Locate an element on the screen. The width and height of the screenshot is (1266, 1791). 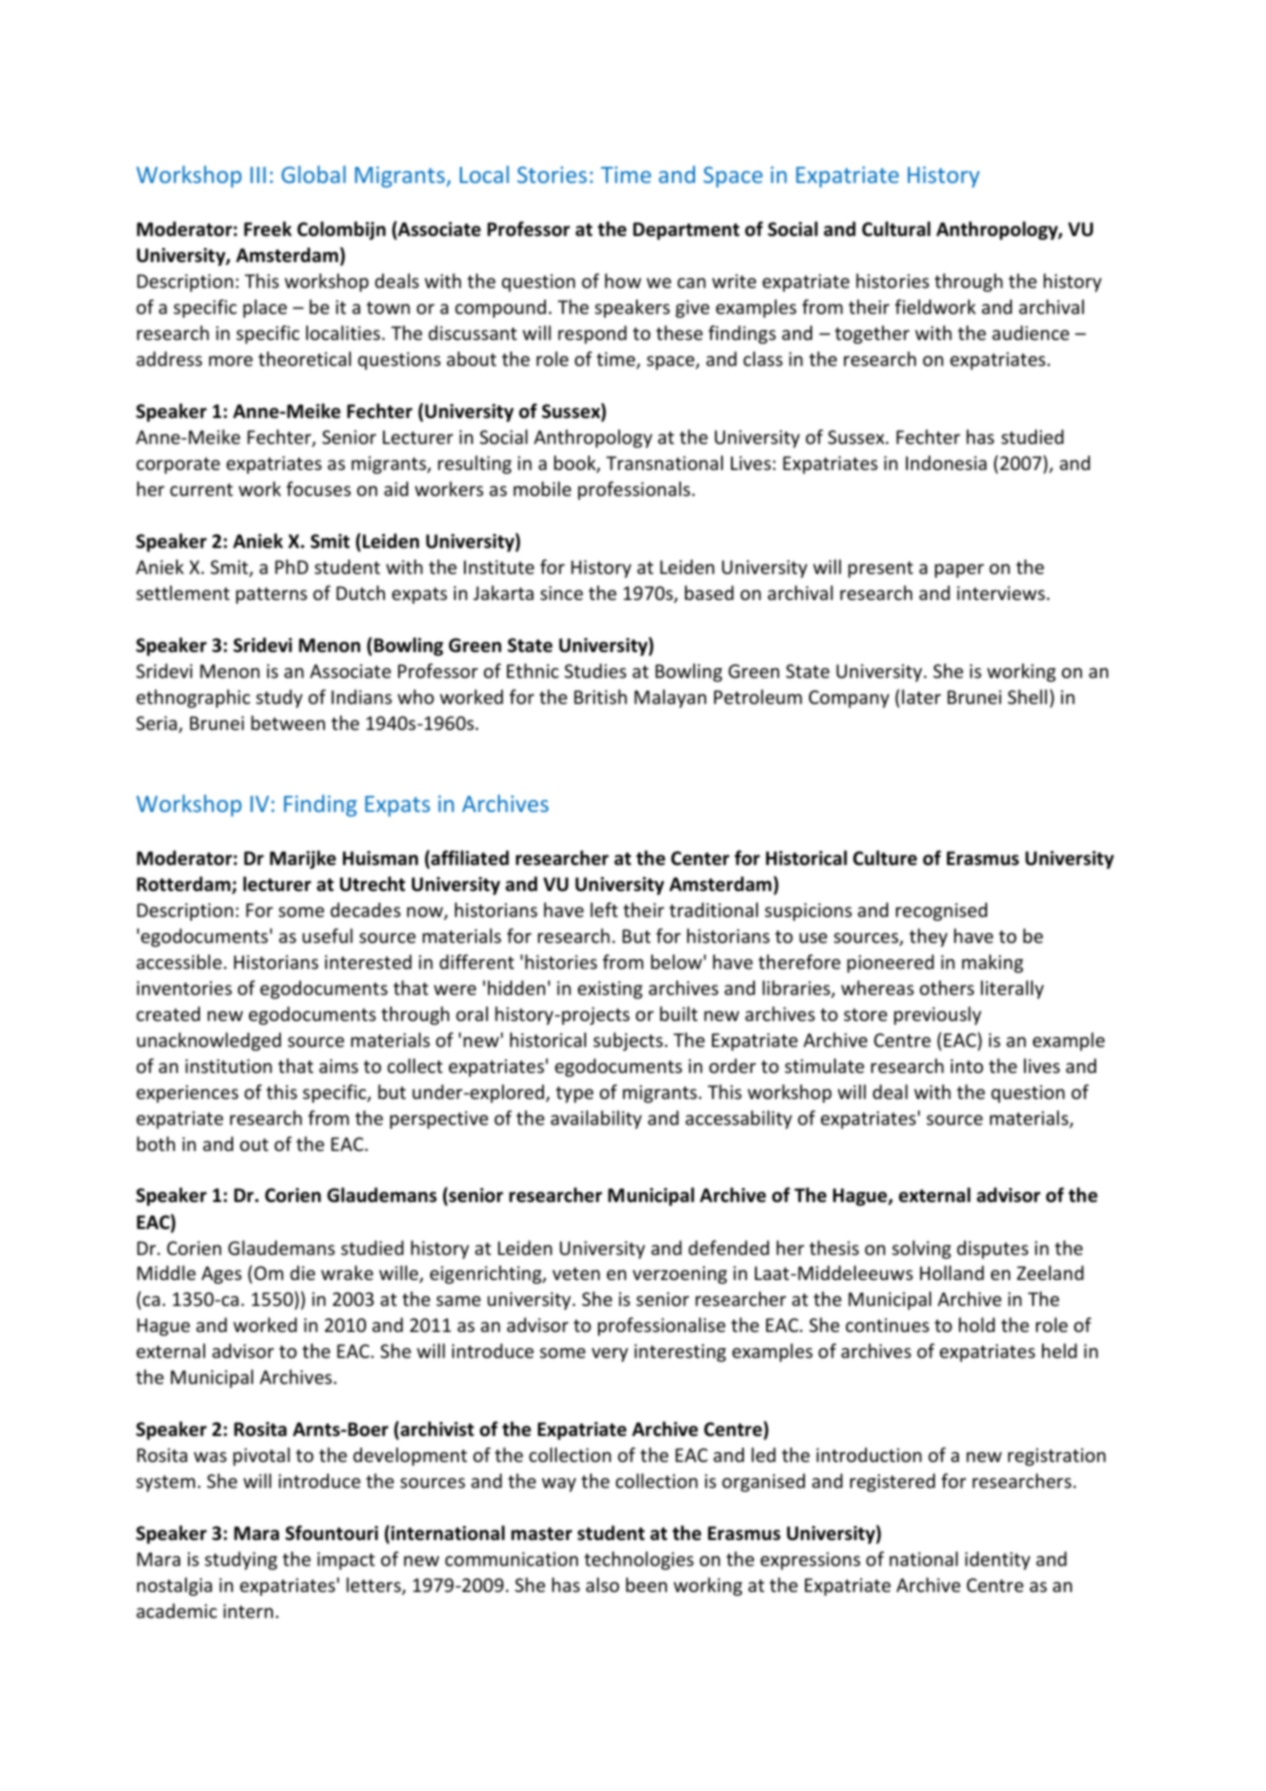
Rotterdam is located at coordinates (185, 885).
